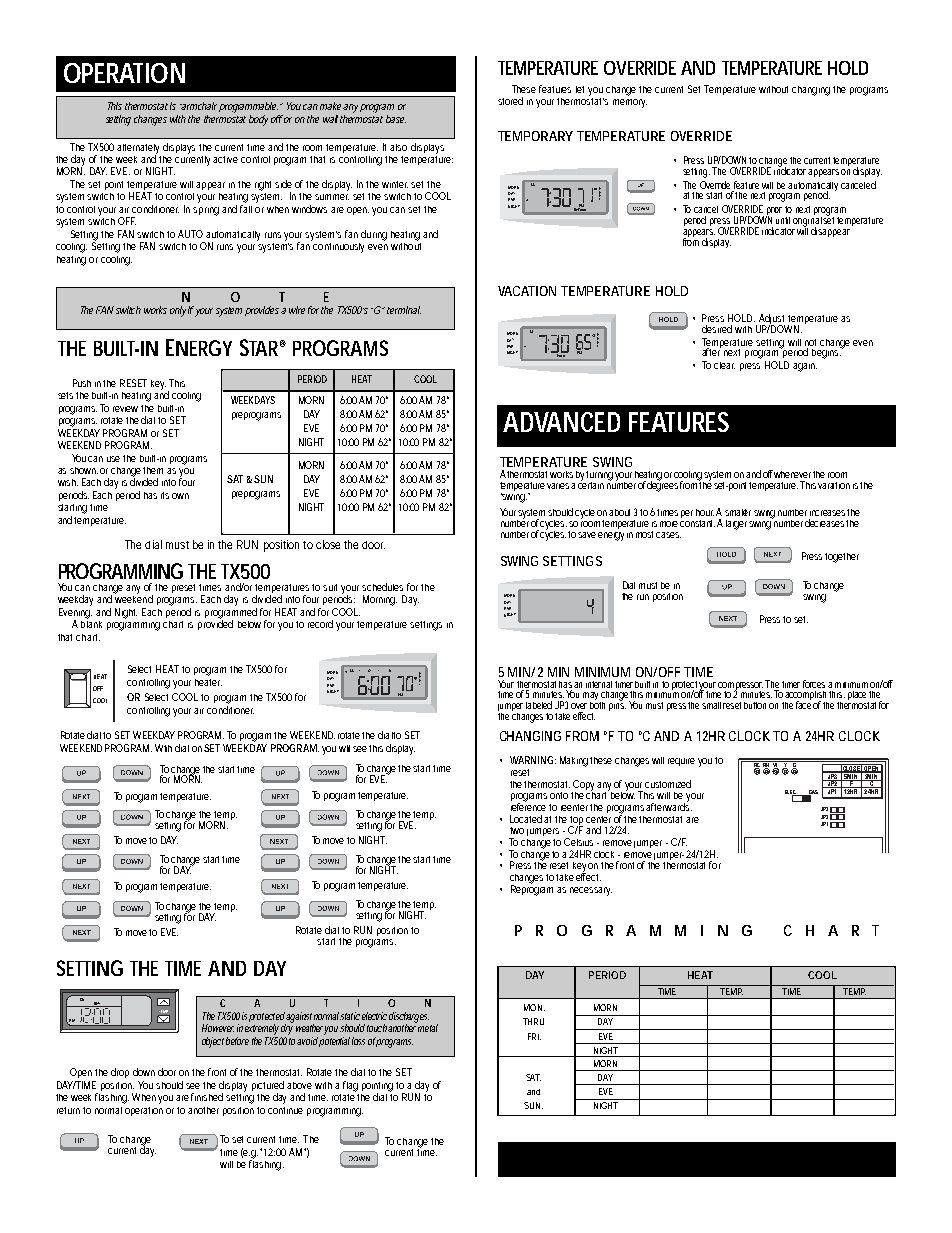 The width and height of the page is (952, 1233). What do you see at coordinates (91, 623) in the page?
I see `blank` at bounding box center [91, 623].
